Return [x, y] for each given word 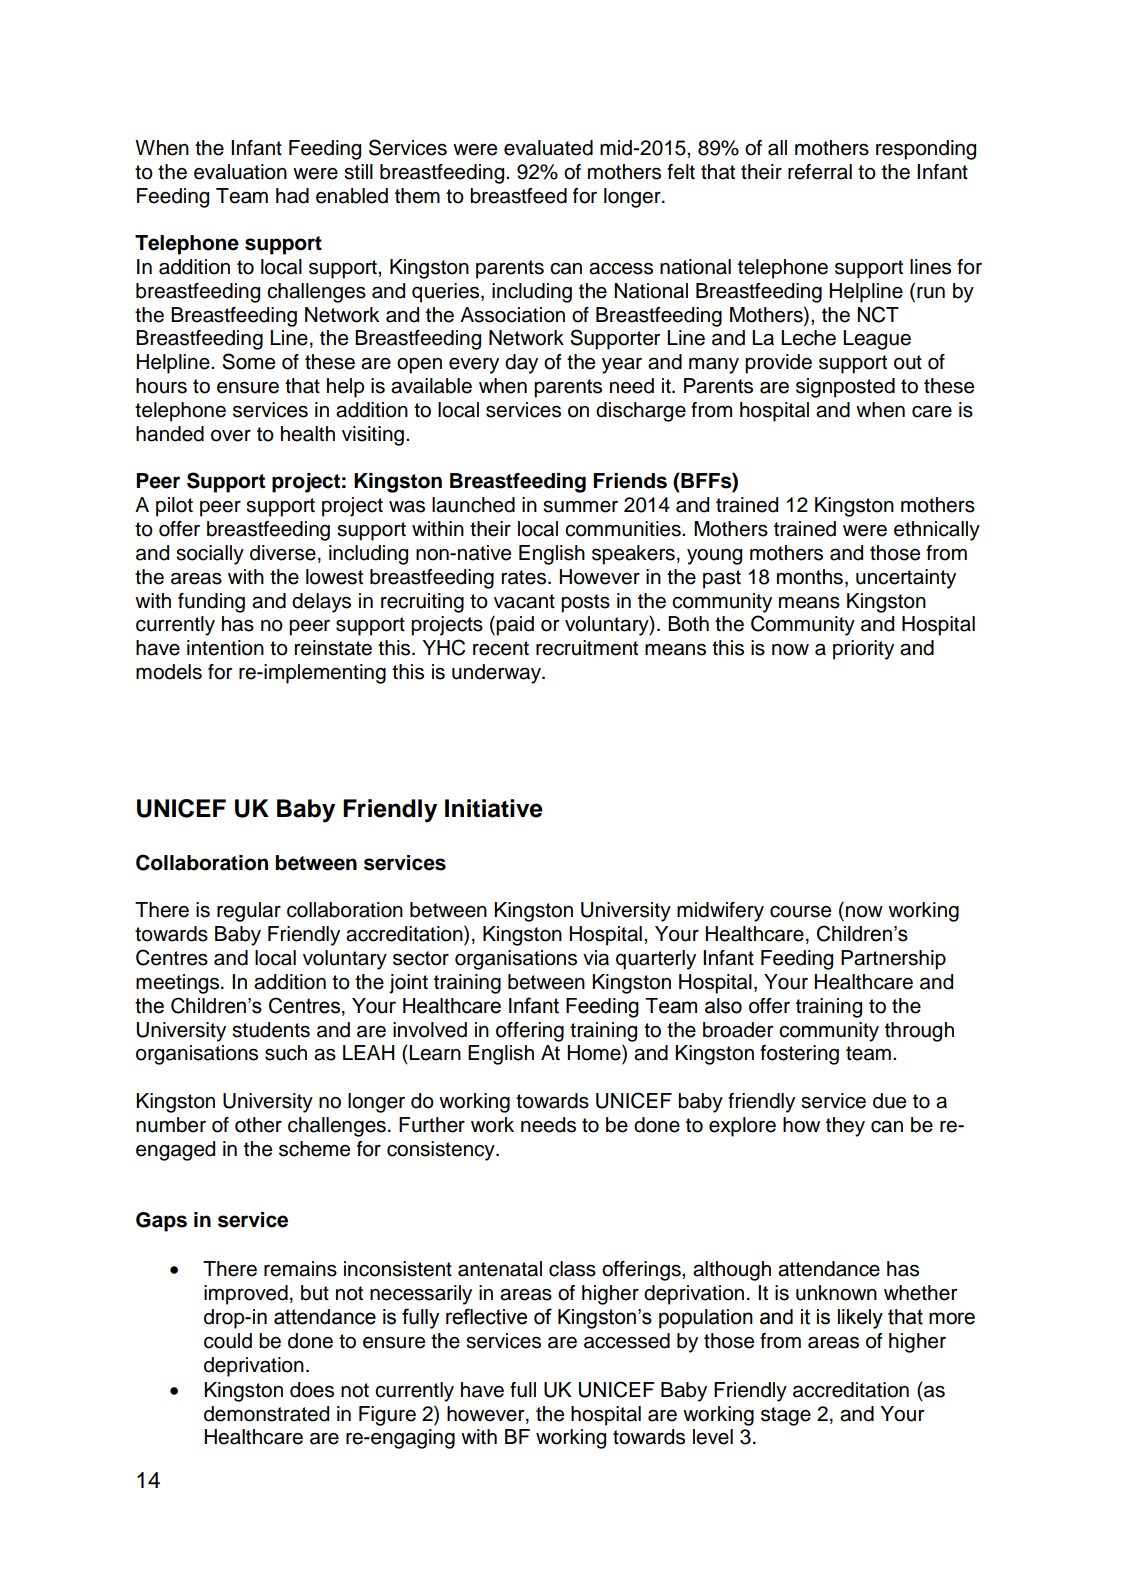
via [596, 958]
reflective [486, 1316]
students [271, 1030]
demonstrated [266, 1414]
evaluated [548, 148]
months [810, 577]
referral [820, 172]
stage [786, 1416]
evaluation [240, 172]
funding [211, 603]
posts [585, 603]
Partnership [893, 960]
